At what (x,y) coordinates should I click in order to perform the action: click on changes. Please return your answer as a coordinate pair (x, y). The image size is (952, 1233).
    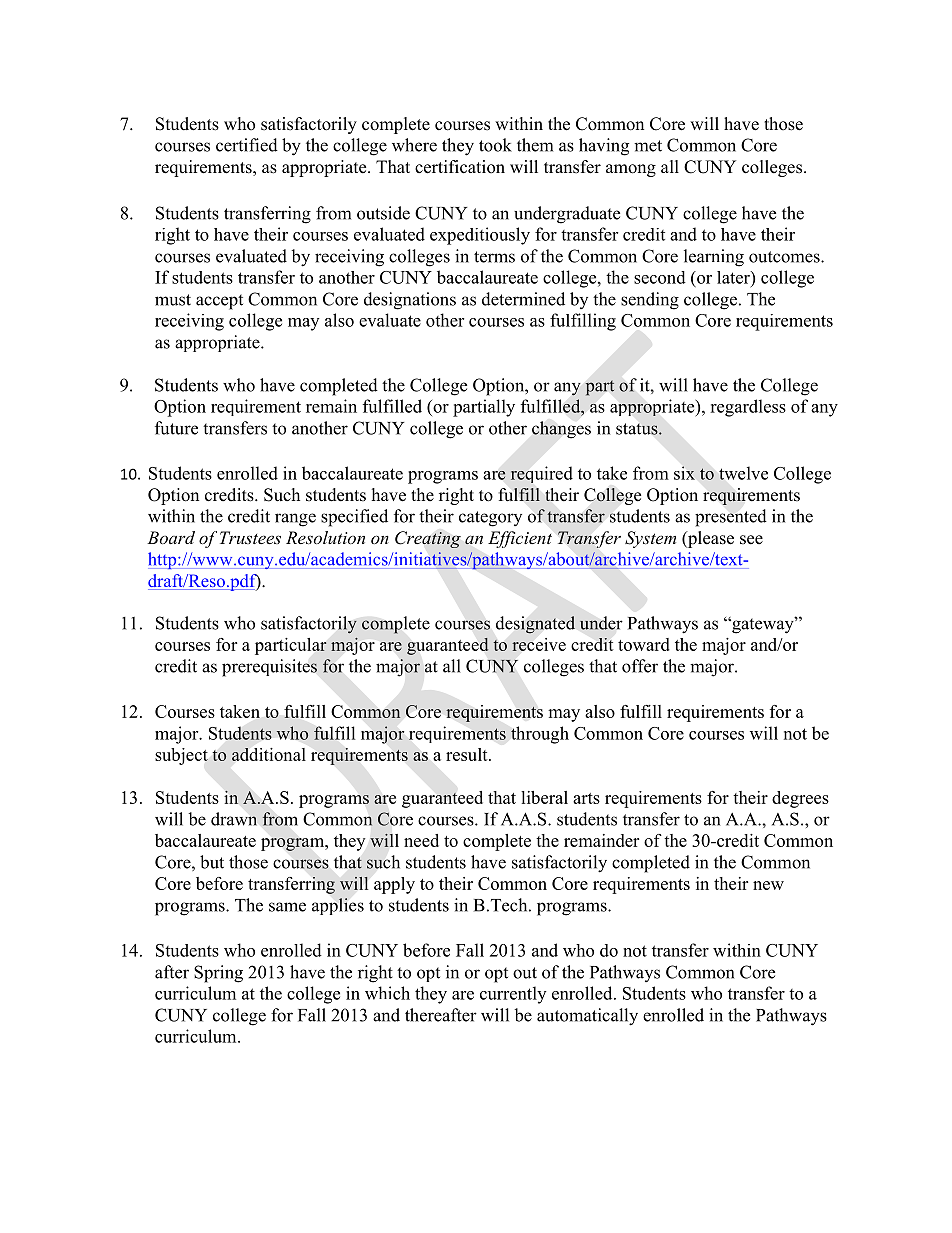
    Looking at the image, I should click on (561, 430).
